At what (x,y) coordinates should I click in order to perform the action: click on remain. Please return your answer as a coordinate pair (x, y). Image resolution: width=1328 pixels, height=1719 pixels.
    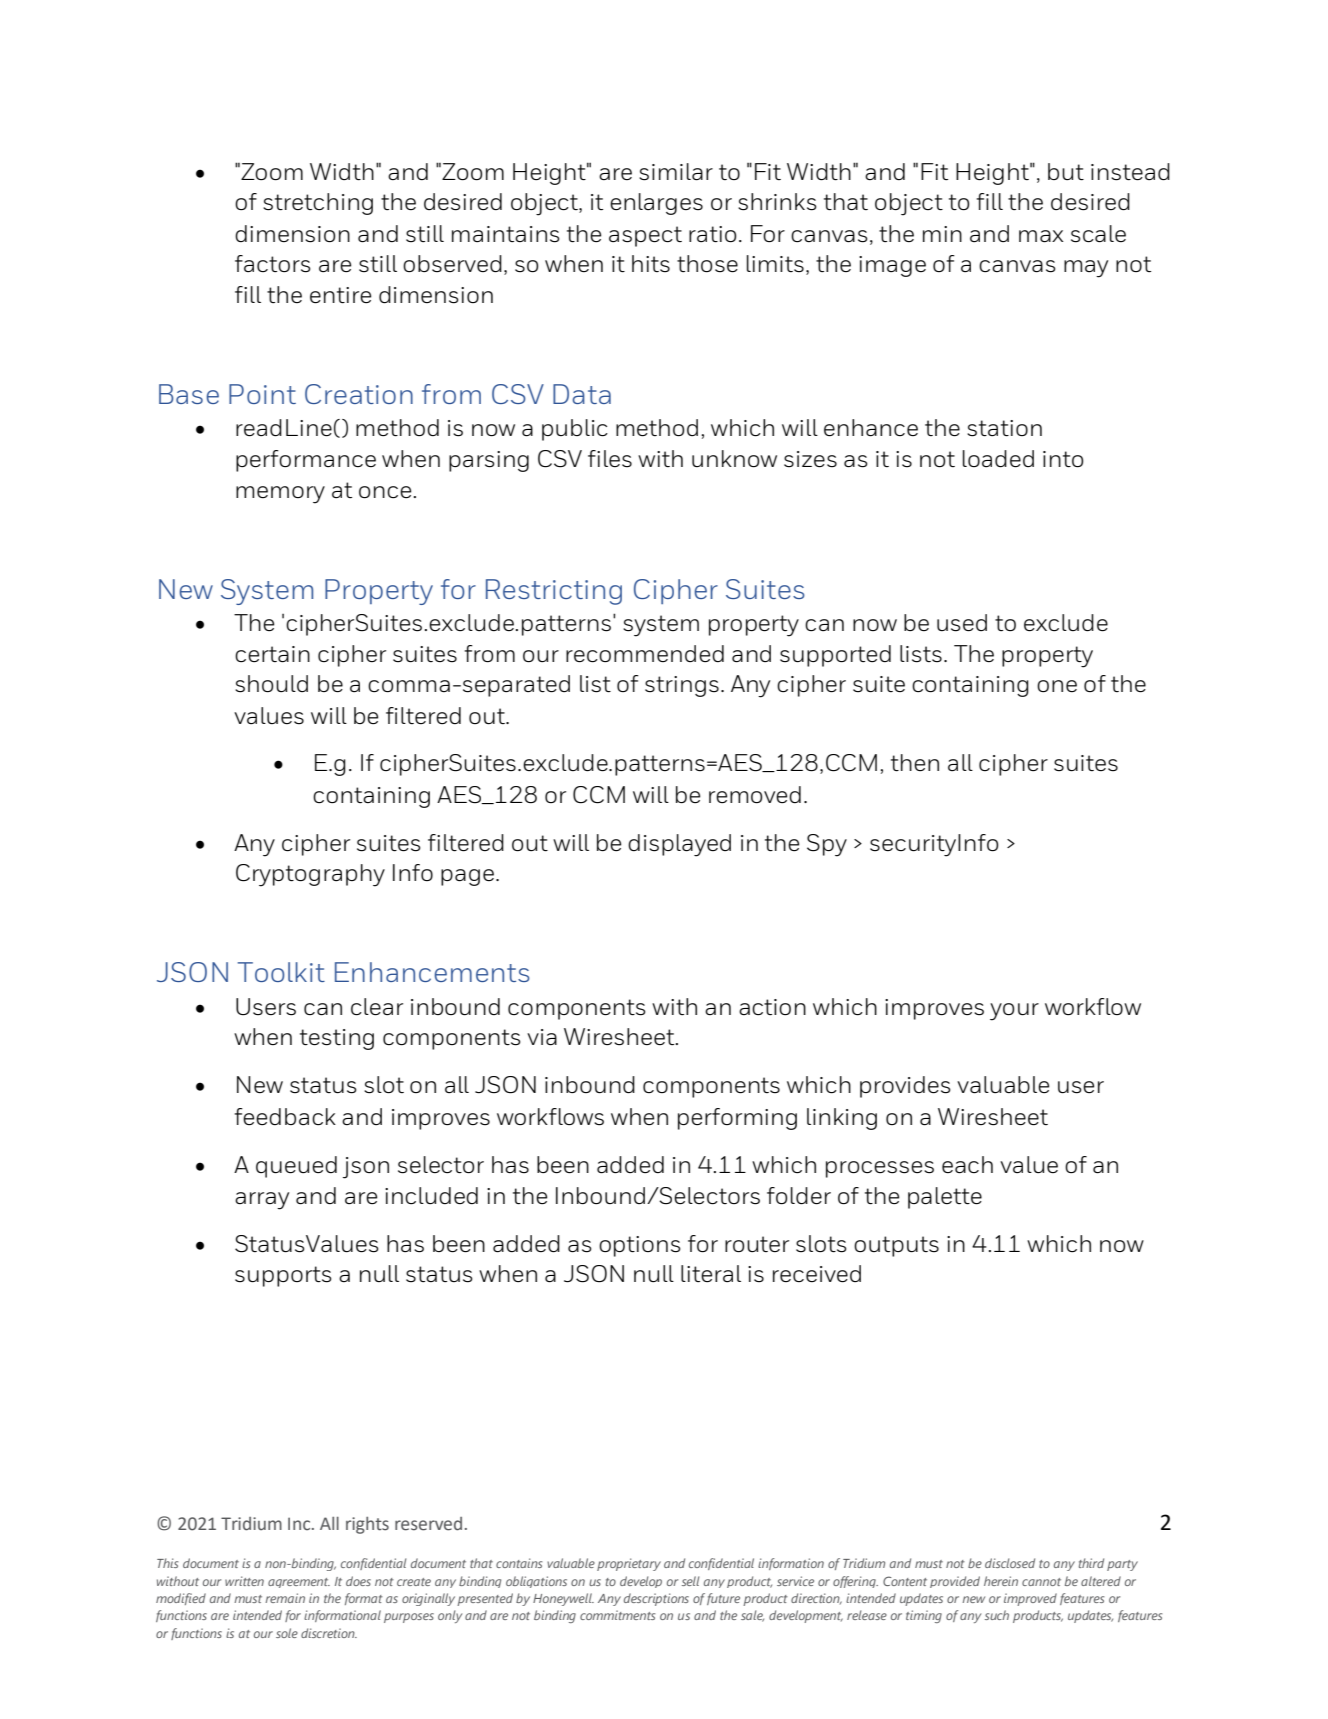
    Looking at the image, I should click on (285, 1598).
